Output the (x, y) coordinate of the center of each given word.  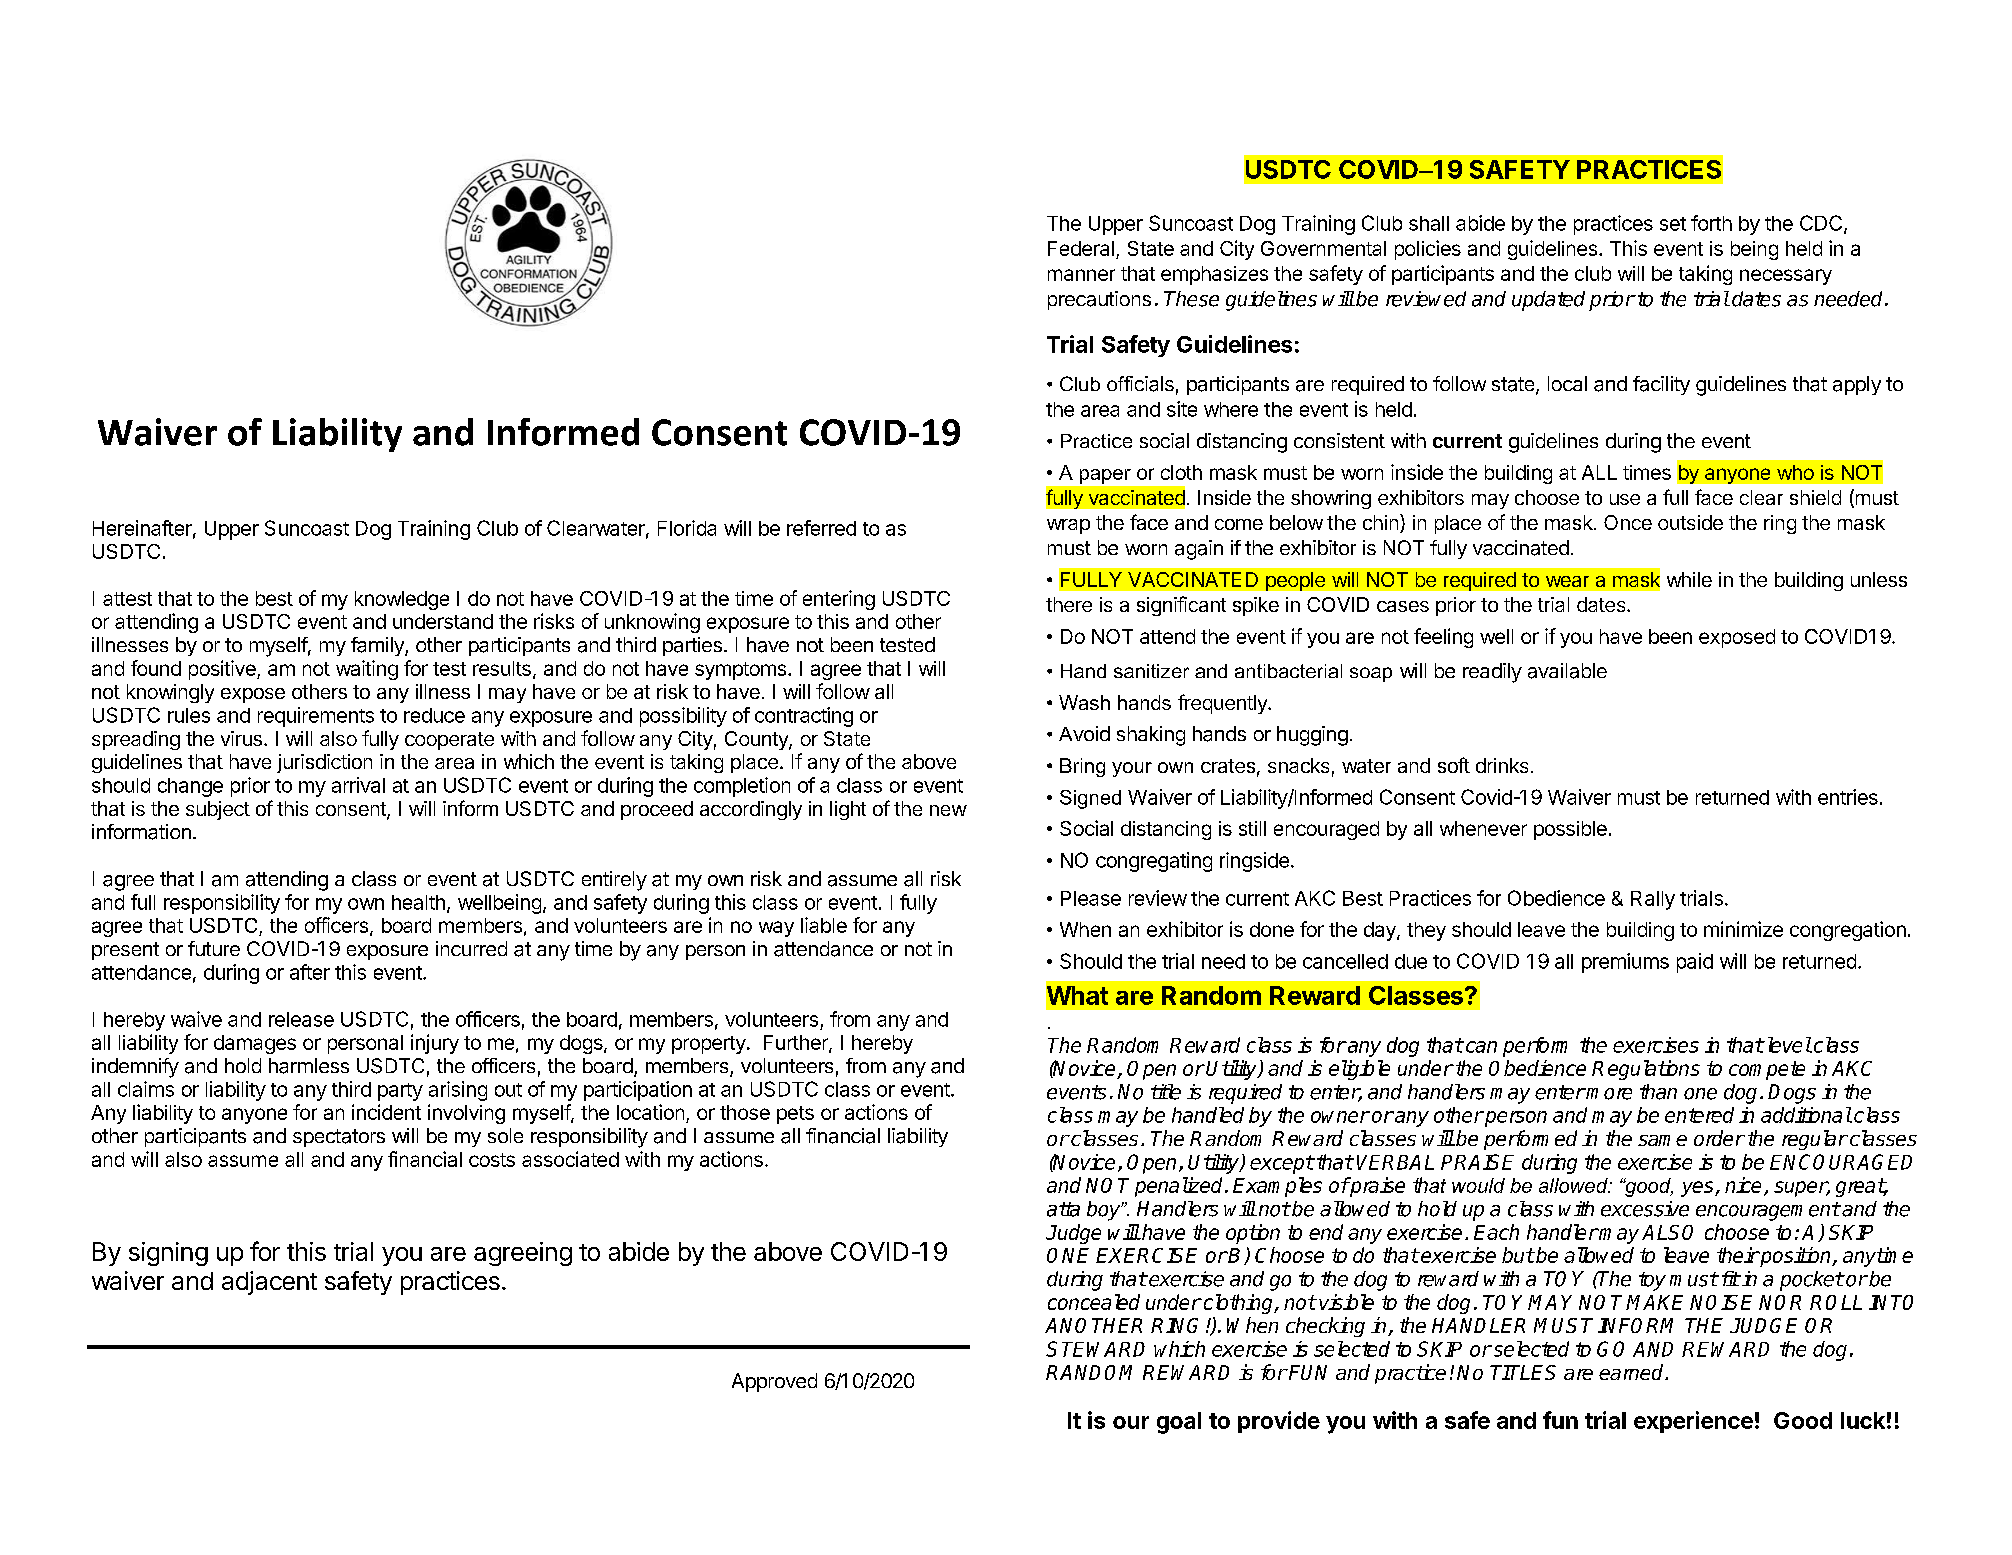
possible (1570, 830)
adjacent (269, 1283)
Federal (1081, 248)
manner (1081, 275)
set (1673, 224)
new (948, 810)
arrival (358, 785)
